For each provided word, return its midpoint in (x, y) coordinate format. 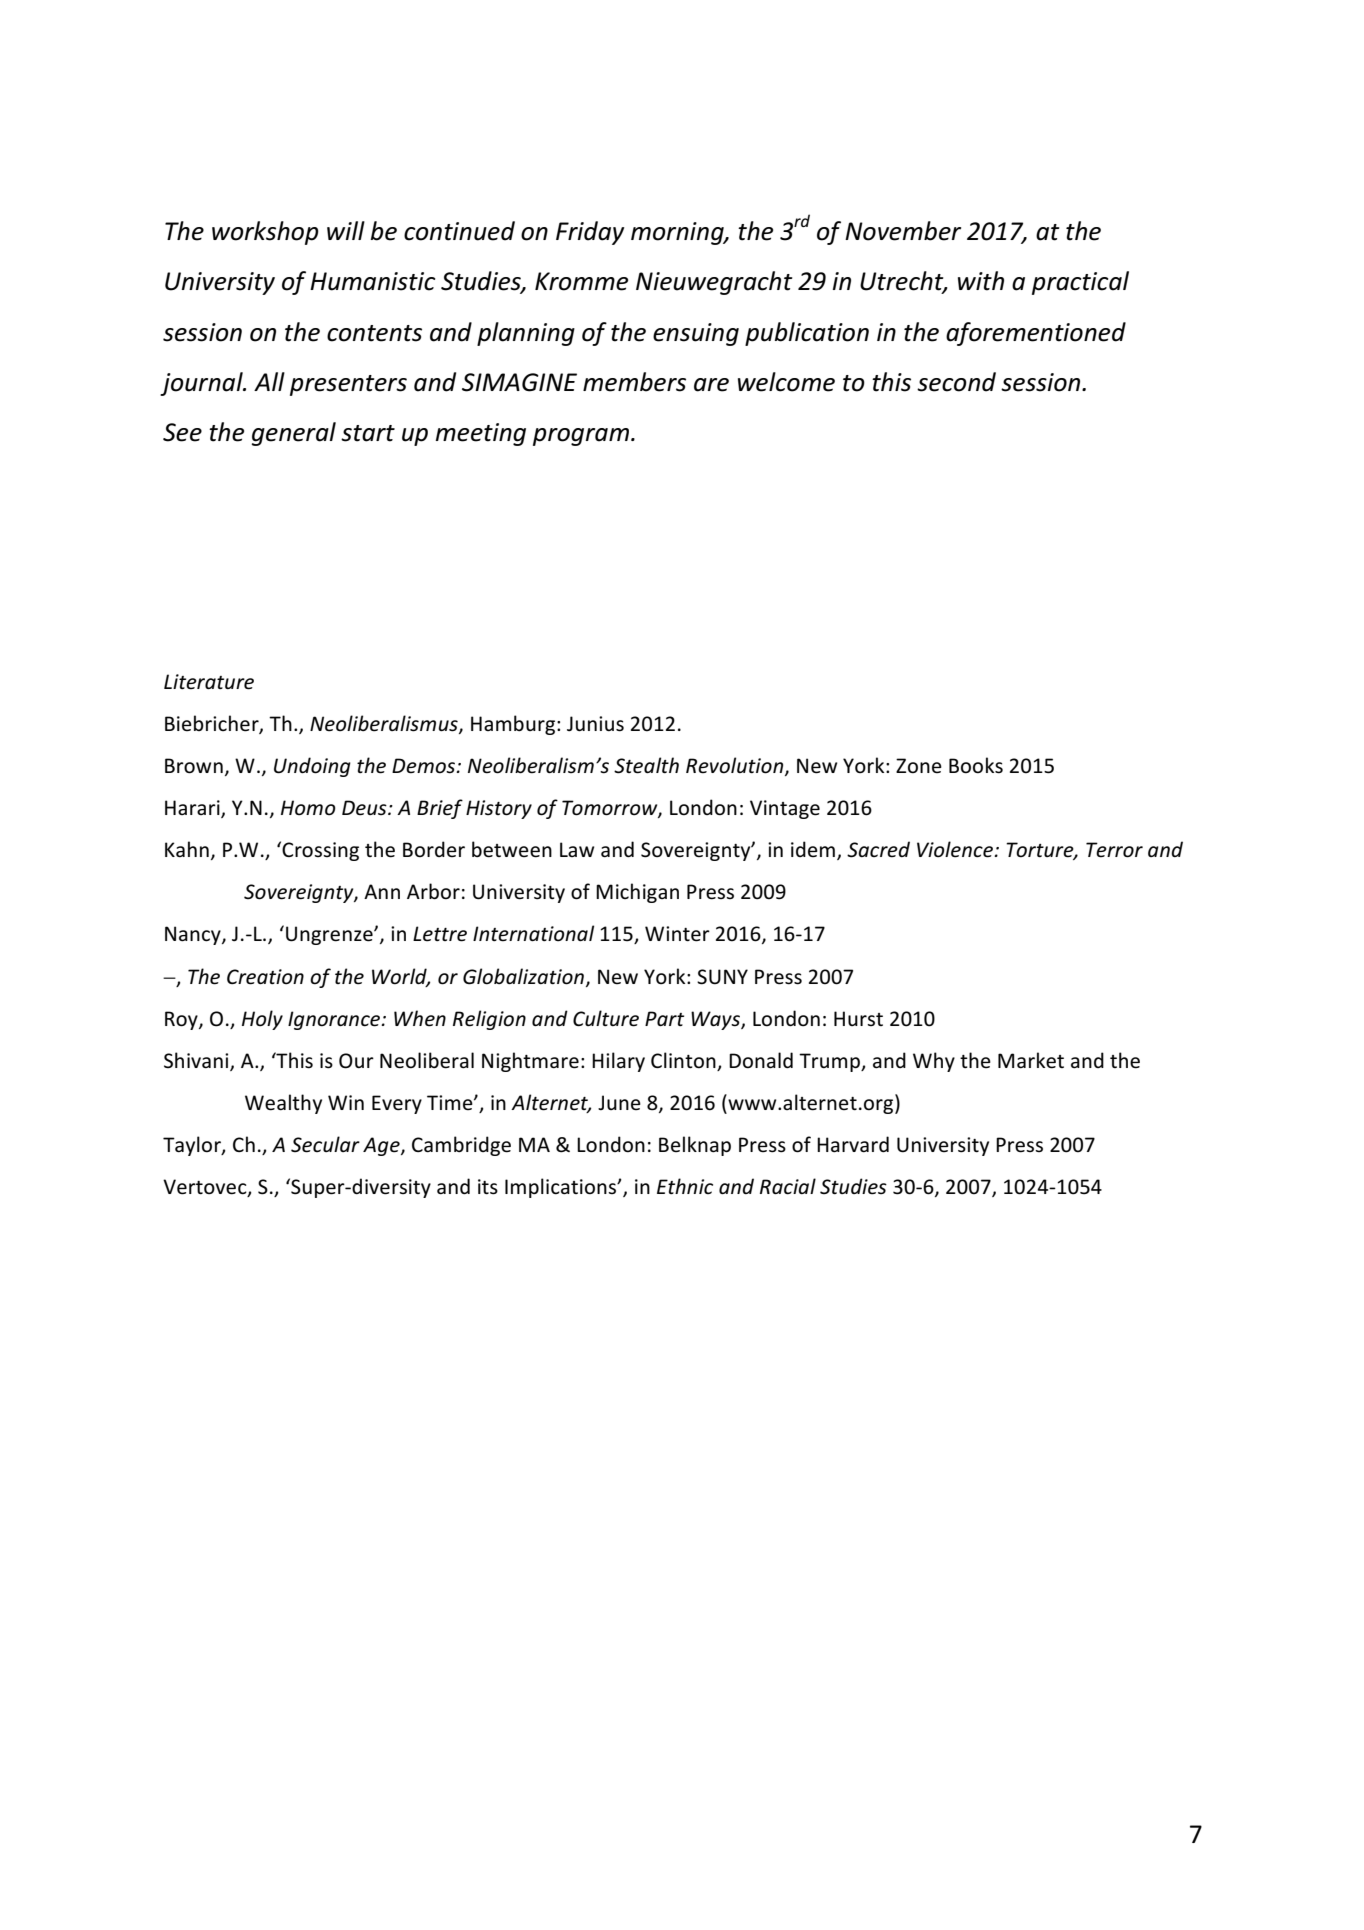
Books (976, 765)
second (956, 382)
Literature (209, 682)
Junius (595, 724)
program (581, 437)
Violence (956, 849)
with (981, 281)
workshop (265, 233)
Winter (677, 934)
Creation (265, 977)
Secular (325, 1144)
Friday (590, 233)
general (293, 434)
